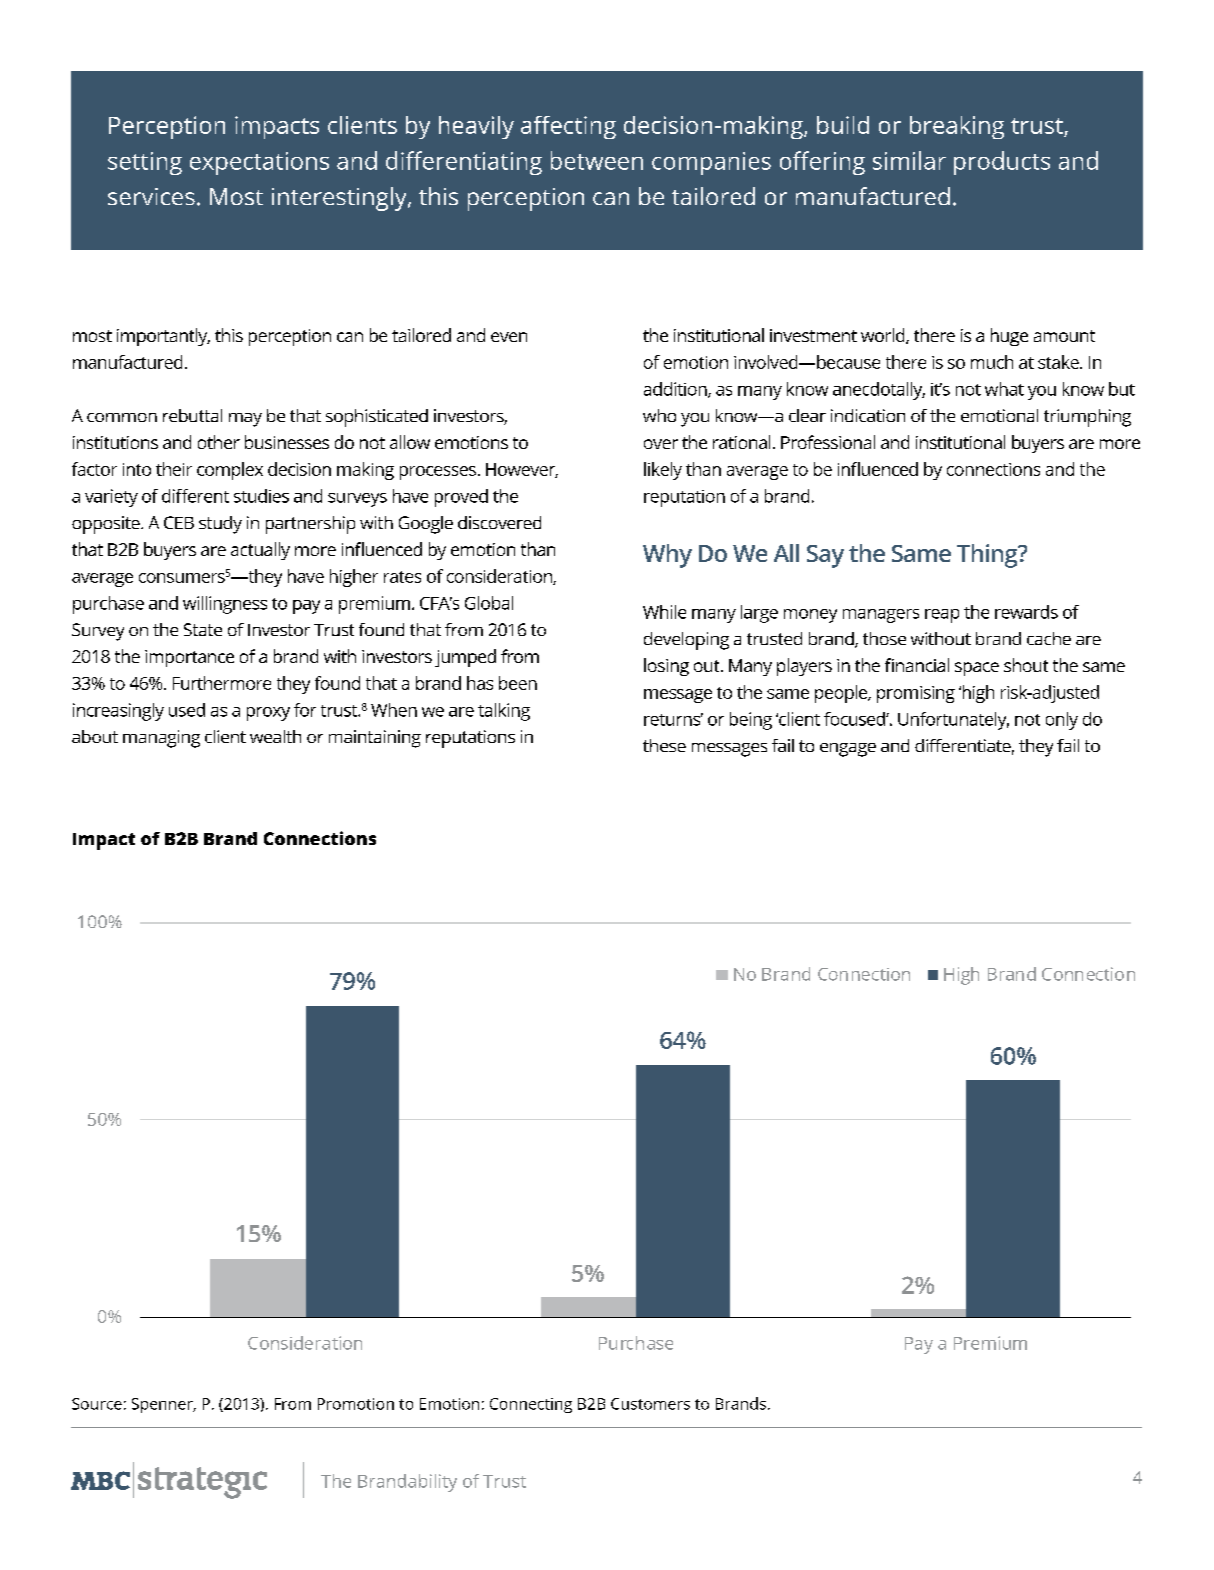  Describe the element at coordinates (522, 470) in the screenshot. I see `However` at that location.
